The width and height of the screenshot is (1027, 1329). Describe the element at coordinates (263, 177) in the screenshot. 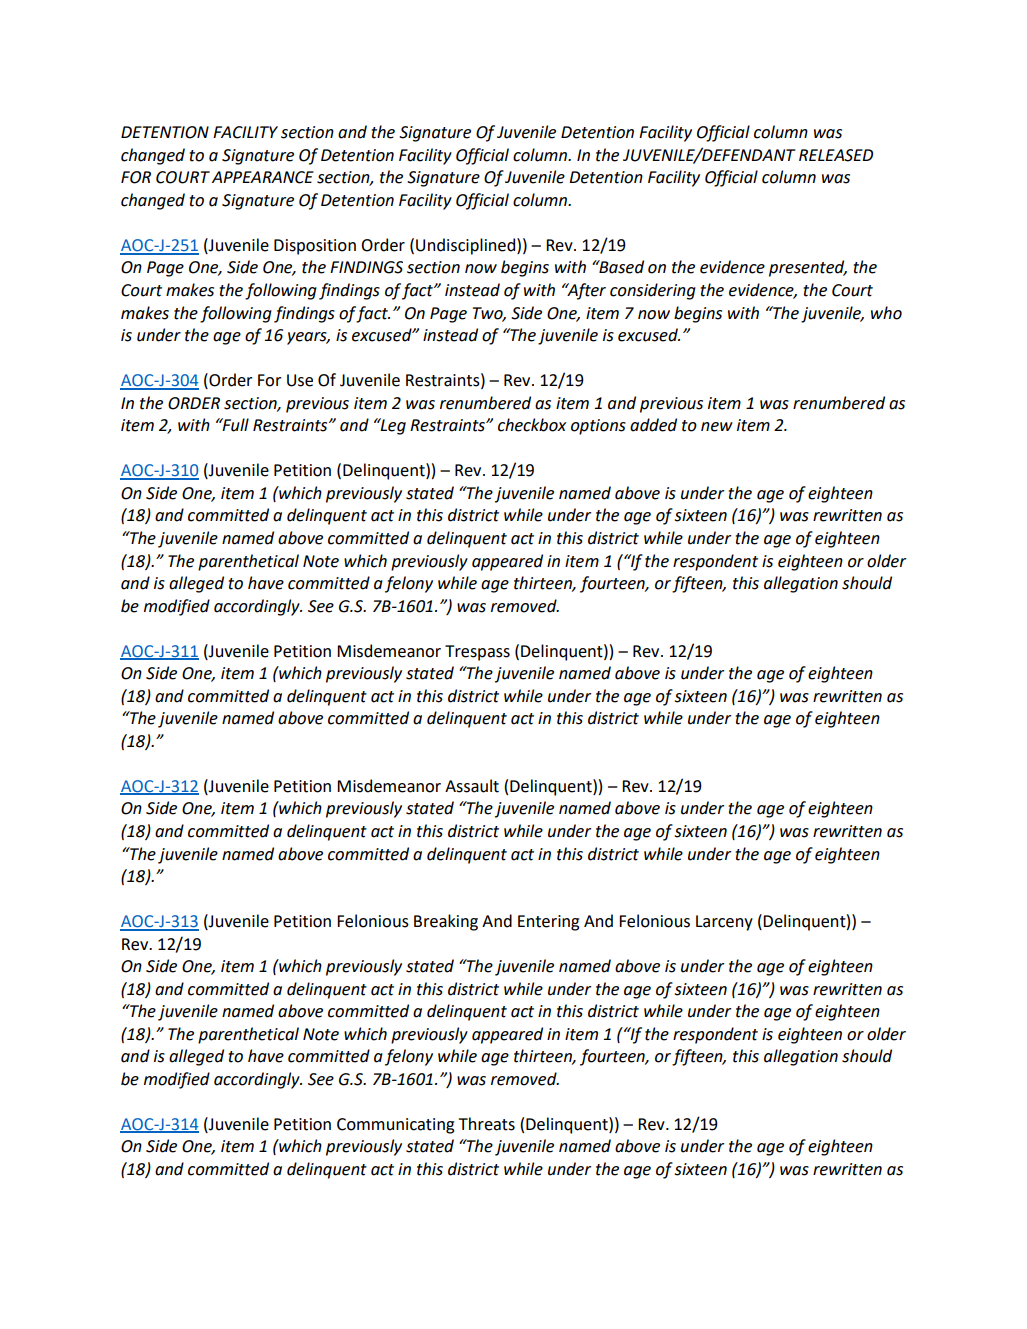

I see `APPEARANCE` at that location.
